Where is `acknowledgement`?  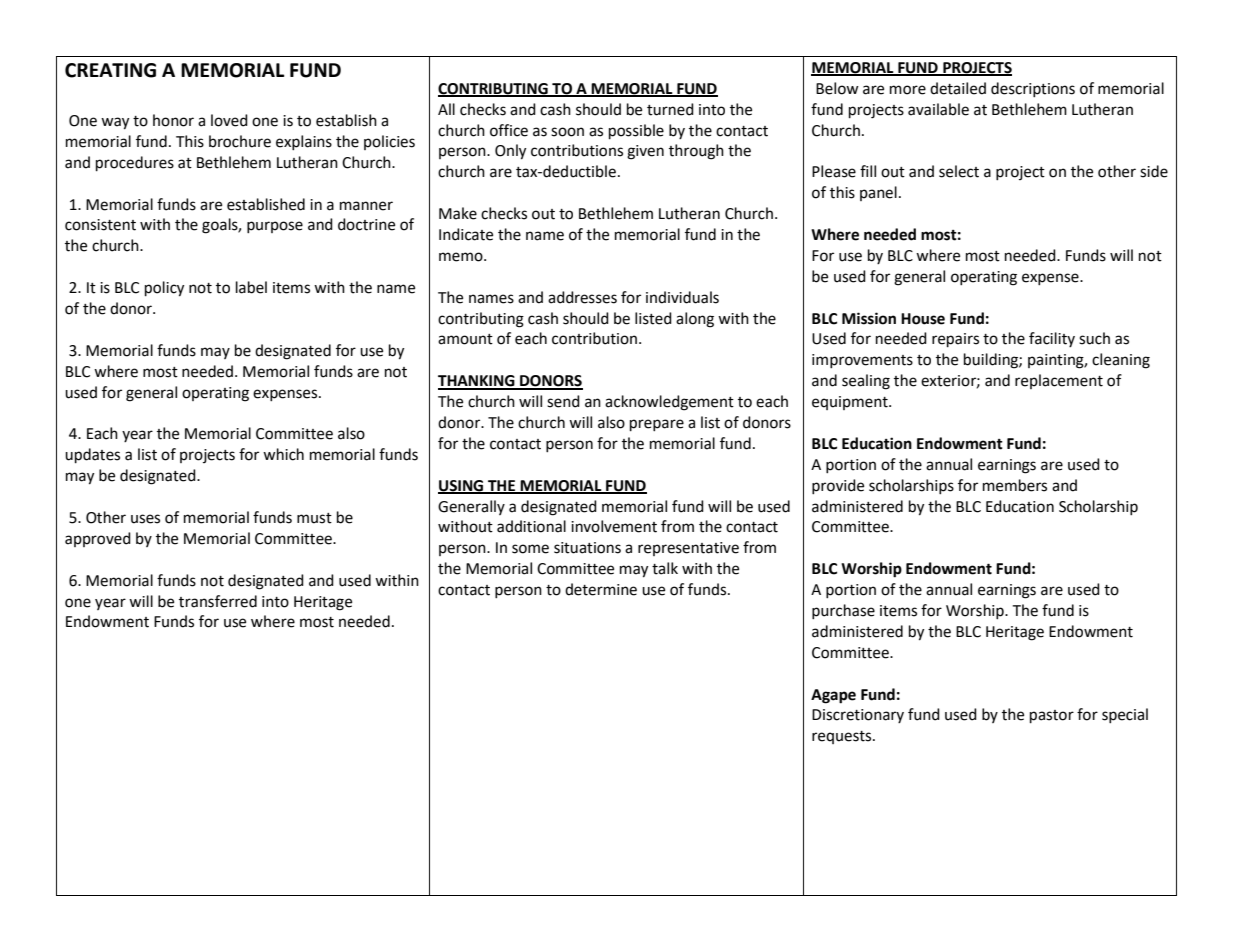
acknowledgement is located at coordinates (669, 403).
